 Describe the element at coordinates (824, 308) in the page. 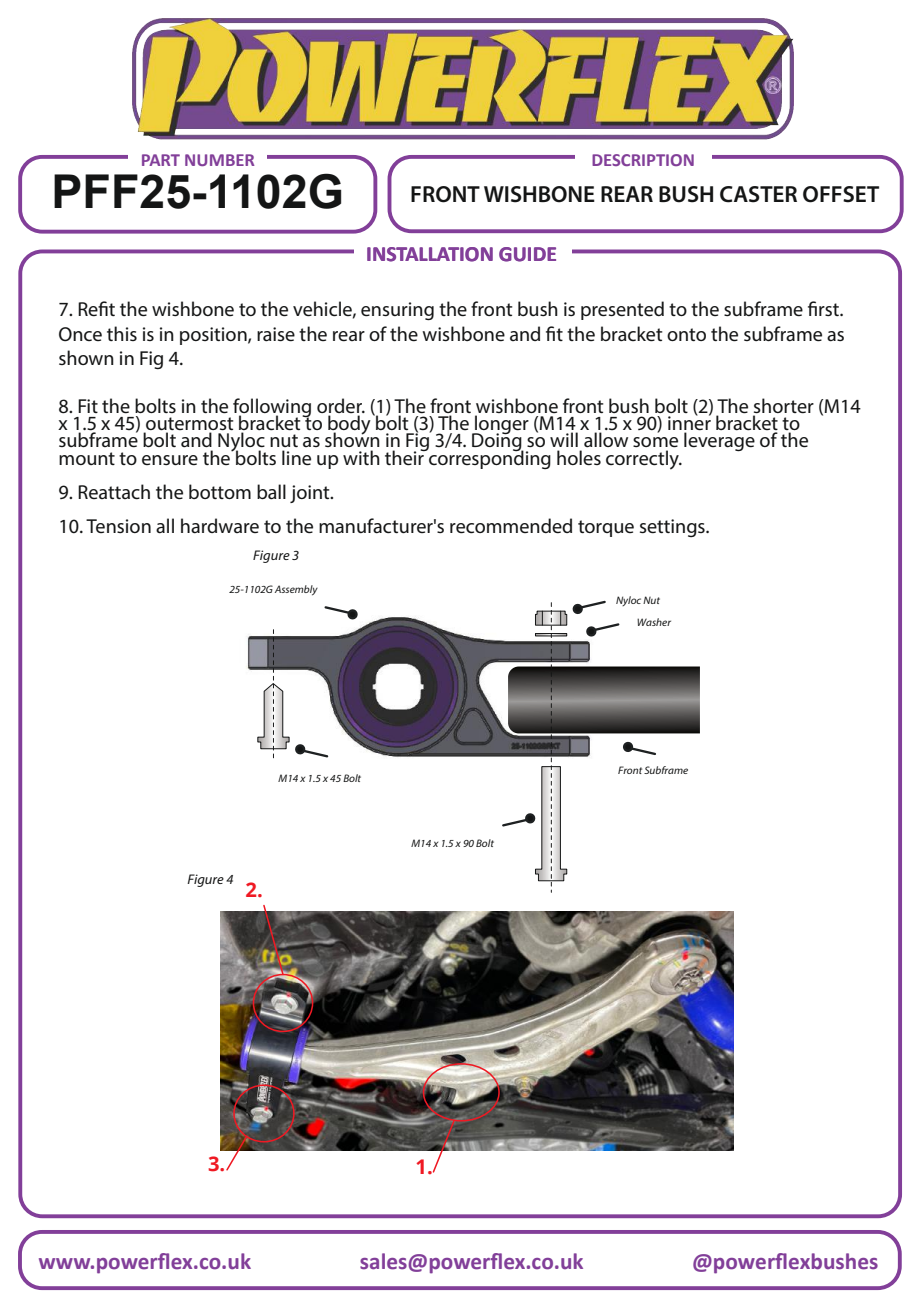

I see `first` at that location.
